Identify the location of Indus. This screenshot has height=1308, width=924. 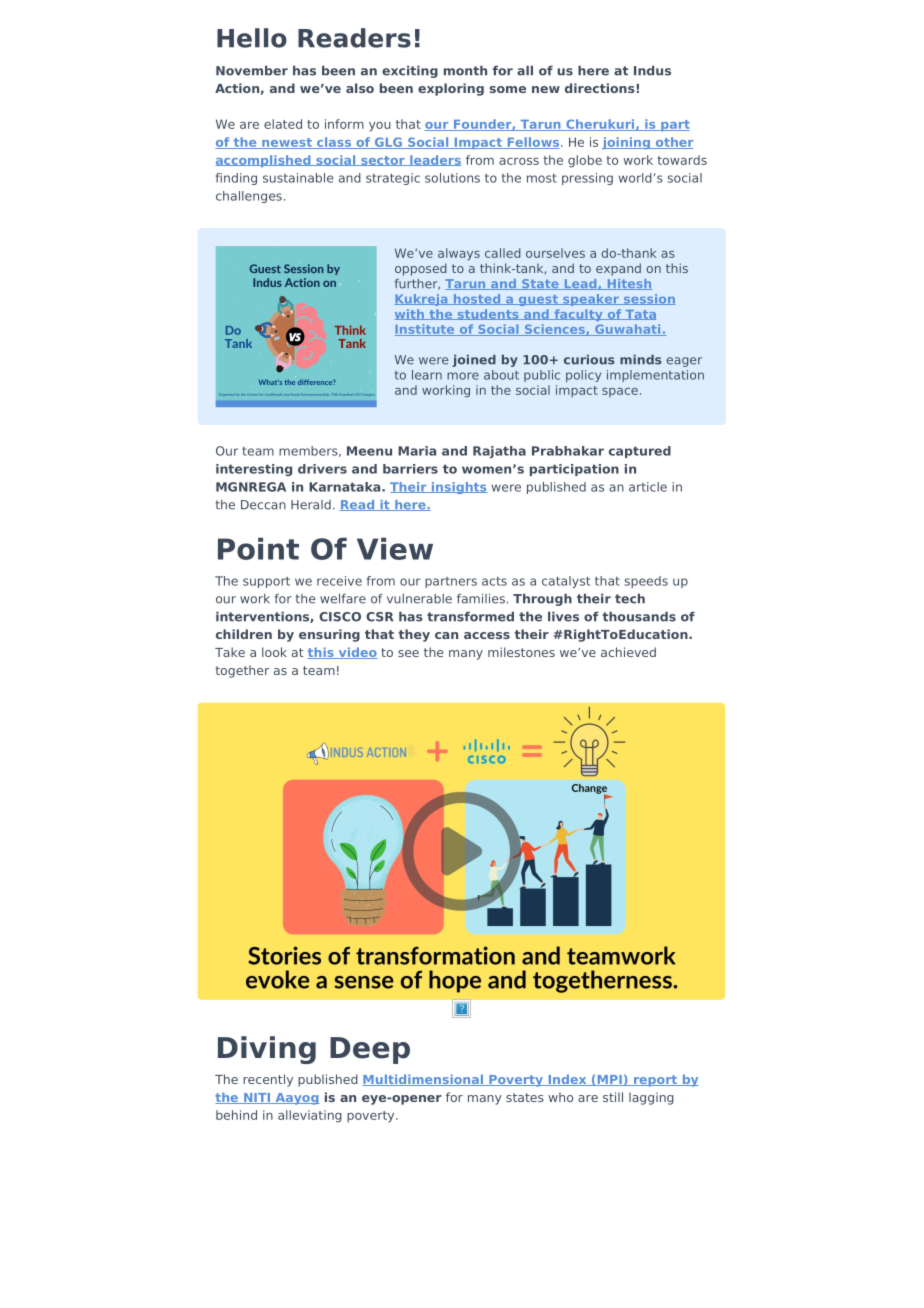
(652, 70).
